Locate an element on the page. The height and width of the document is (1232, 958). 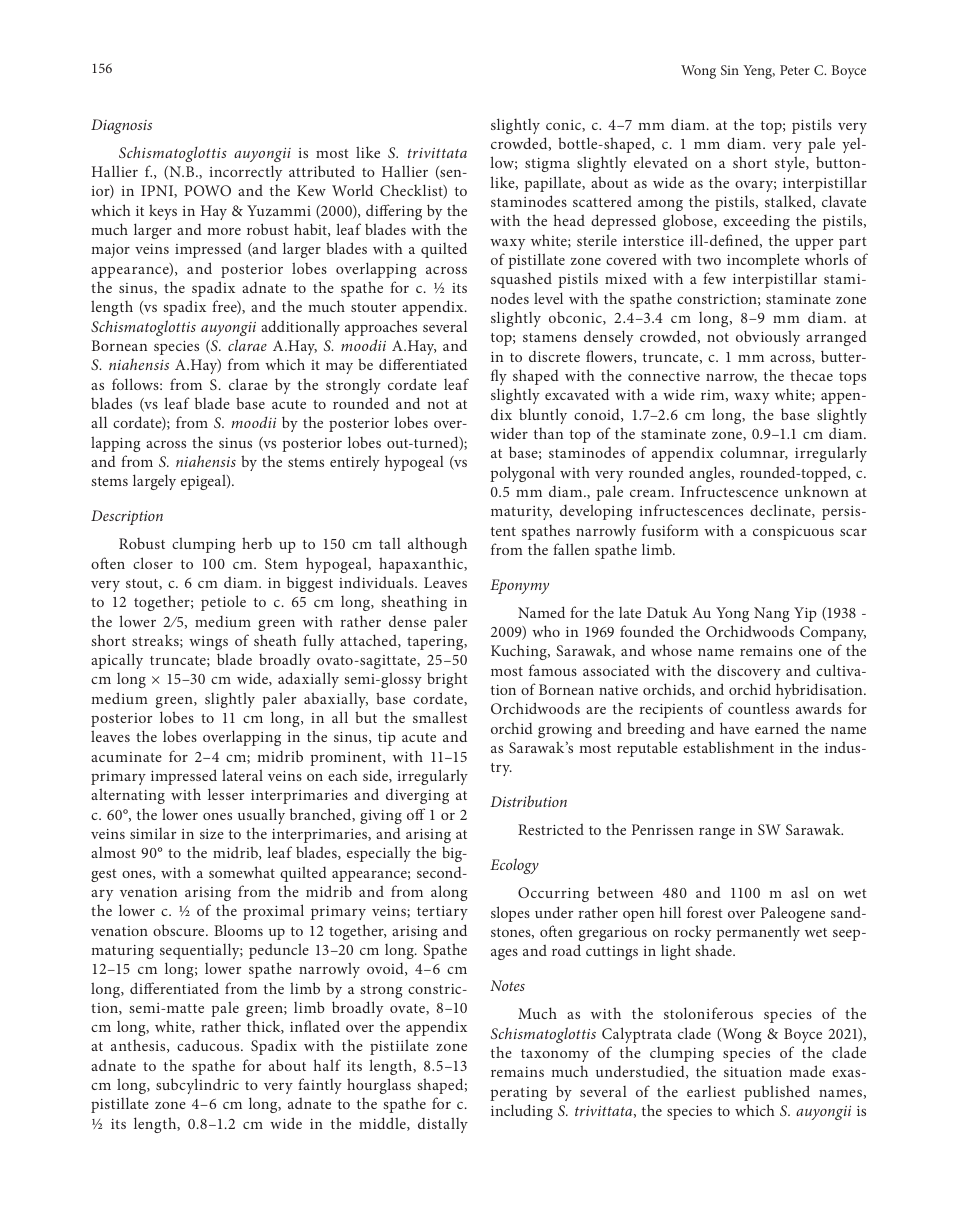
Peter is located at coordinates (795, 70).
